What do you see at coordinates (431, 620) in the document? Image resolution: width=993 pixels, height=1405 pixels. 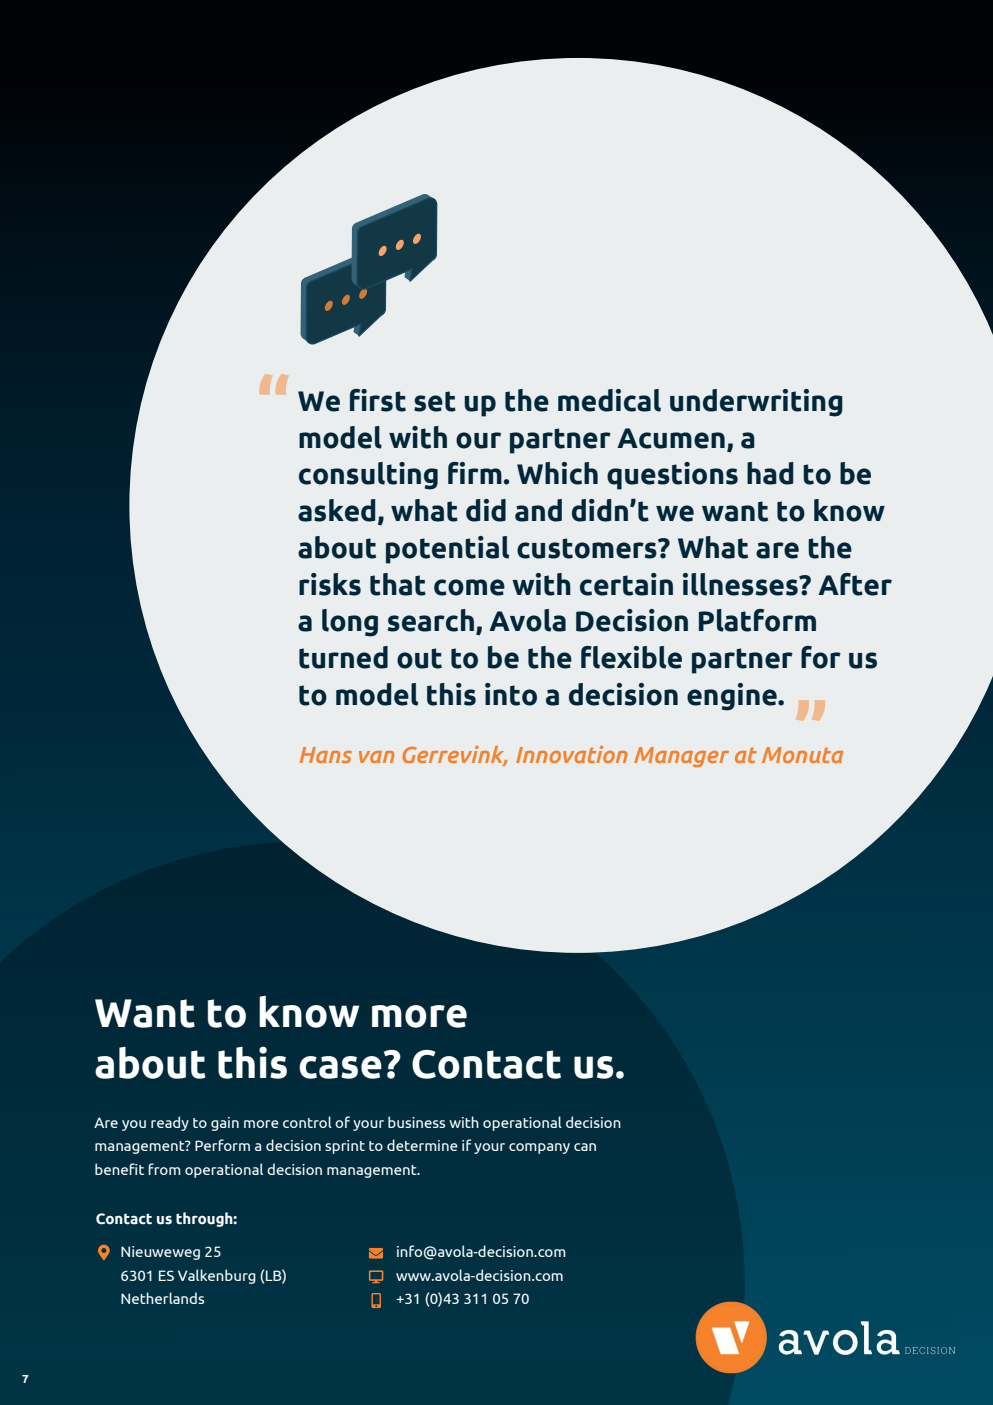 I see `search` at bounding box center [431, 620].
